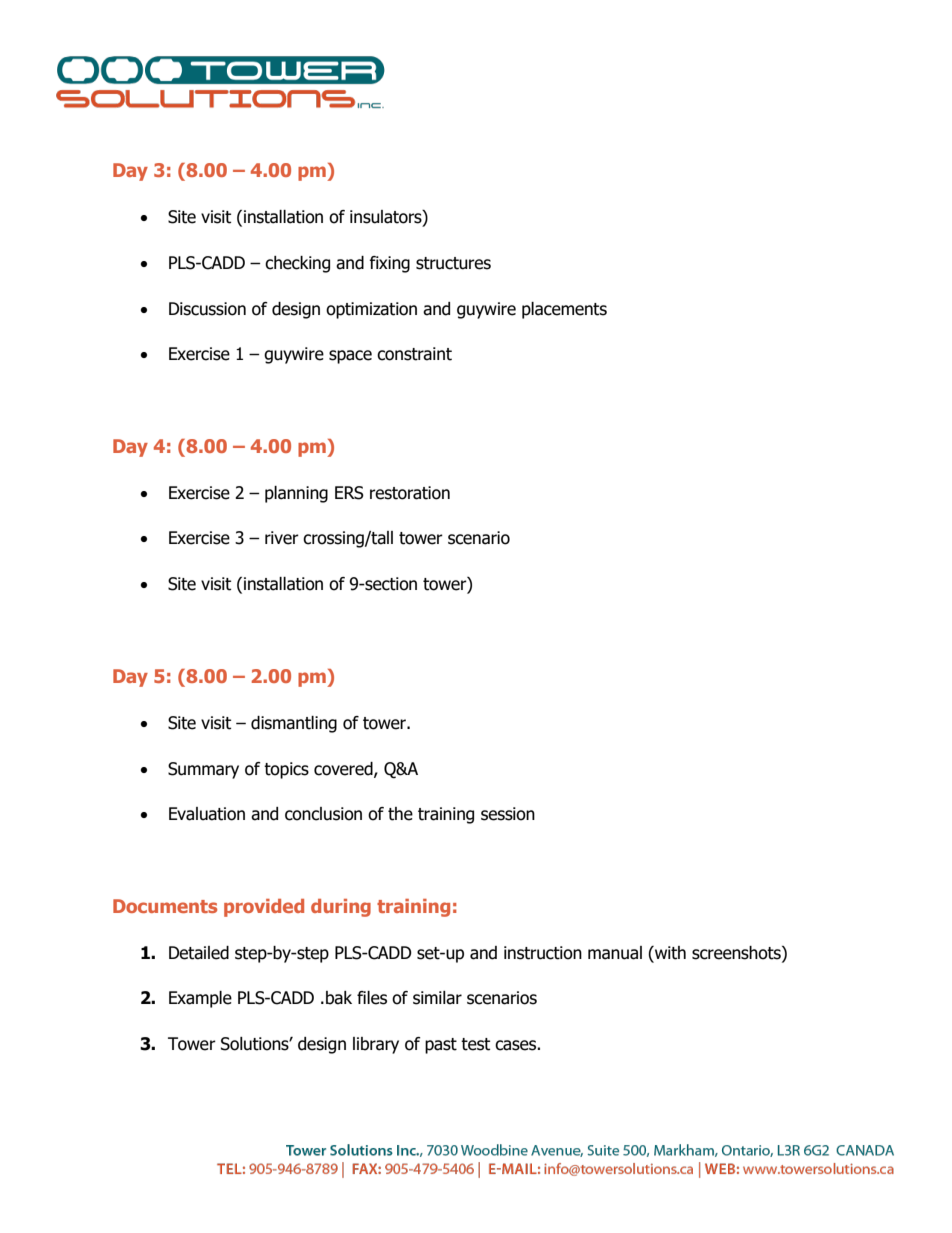  What do you see at coordinates (400, 814) in the screenshot?
I see `the` at bounding box center [400, 814].
